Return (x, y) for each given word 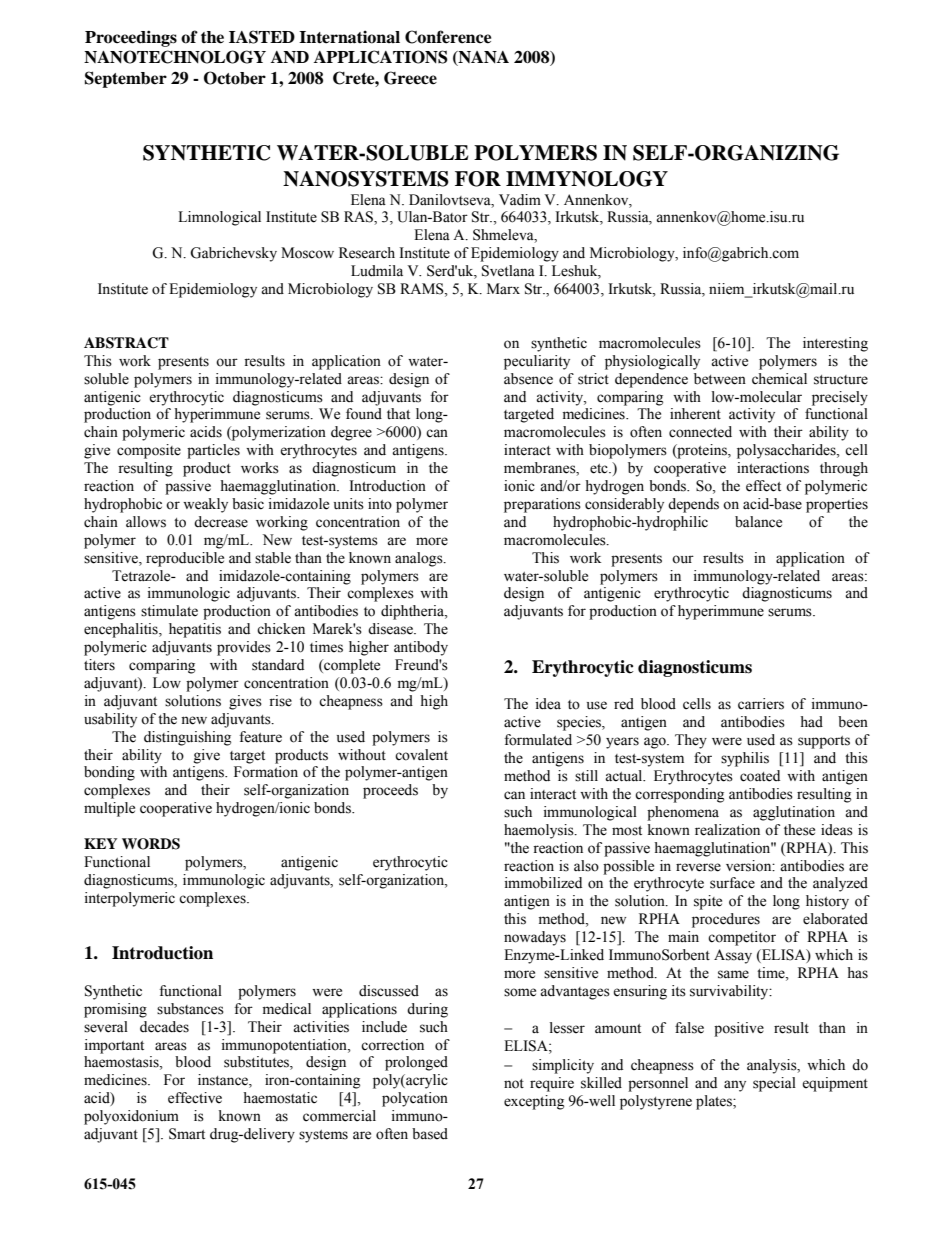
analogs (420, 559)
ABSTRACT (126, 343)
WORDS (151, 844)
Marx (503, 288)
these (799, 830)
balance (758, 522)
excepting (534, 1102)
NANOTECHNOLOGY (175, 57)
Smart (187, 1134)
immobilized (543, 883)
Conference (448, 37)
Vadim (520, 199)
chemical (779, 379)
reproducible (185, 559)
